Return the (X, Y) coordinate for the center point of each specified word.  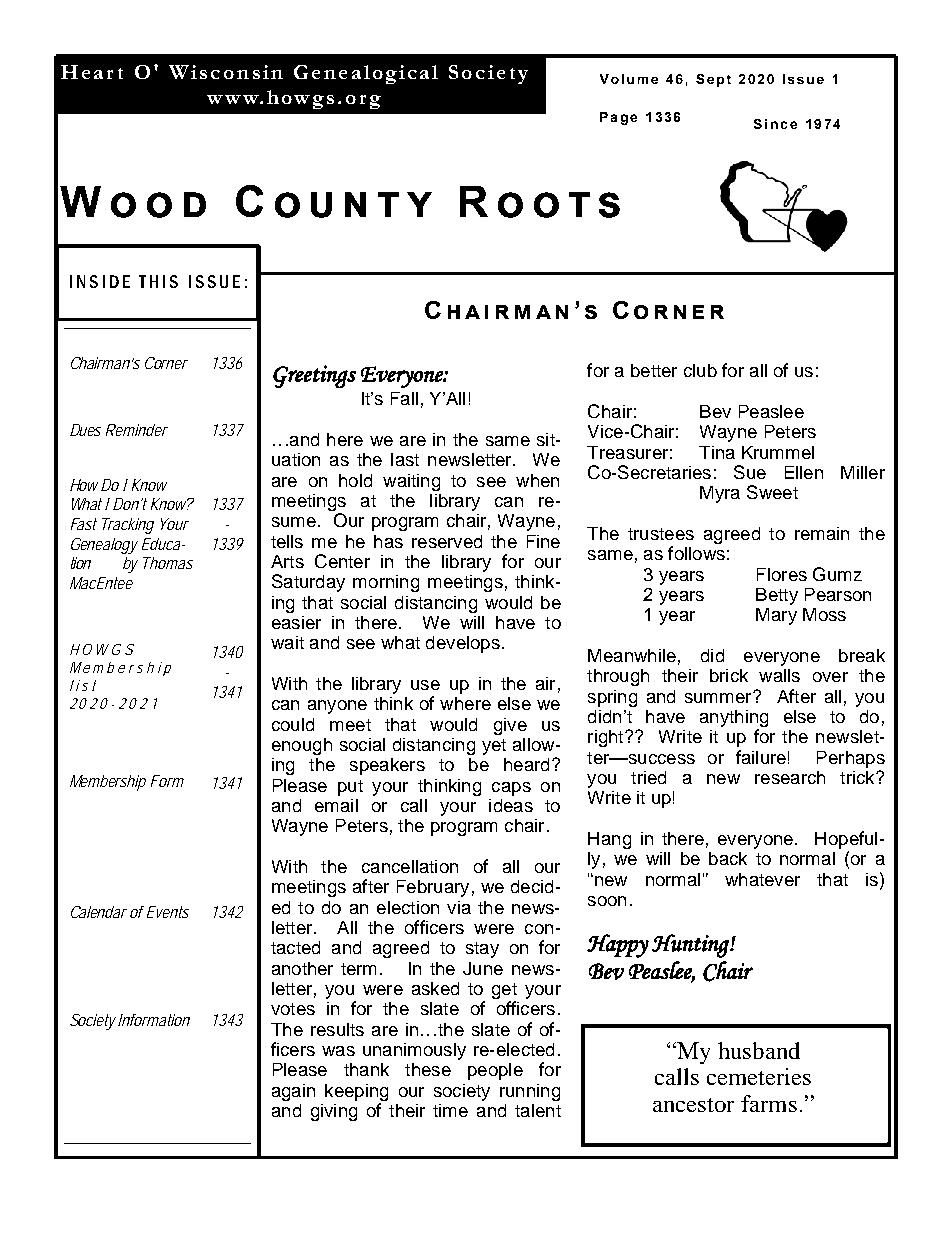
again (293, 1092)
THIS (158, 281)
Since (775, 124)
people (495, 1071)
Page (618, 118)
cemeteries (759, 1076)
